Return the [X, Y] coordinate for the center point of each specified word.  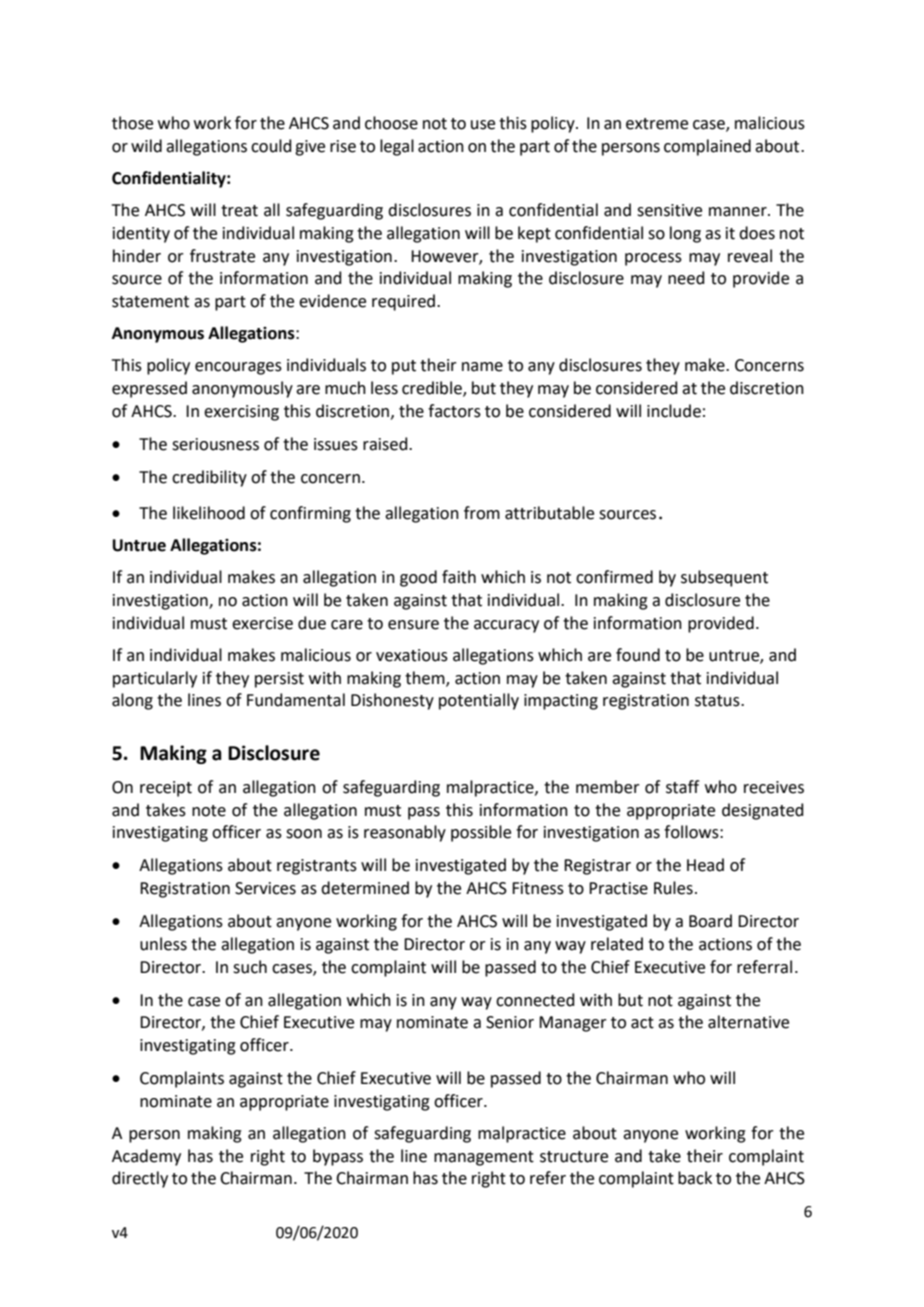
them [426, 678]
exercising [241, 413]
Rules [673, 888]
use [483, 125]
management [484, 1158]
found [638, 655]
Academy [146, 1157]
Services [265, 888]
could [271, 146]
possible [481, 833]
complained [707, 147]
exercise [262, 623]
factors [454, 411]
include [674, 411]
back [695, 1178]
